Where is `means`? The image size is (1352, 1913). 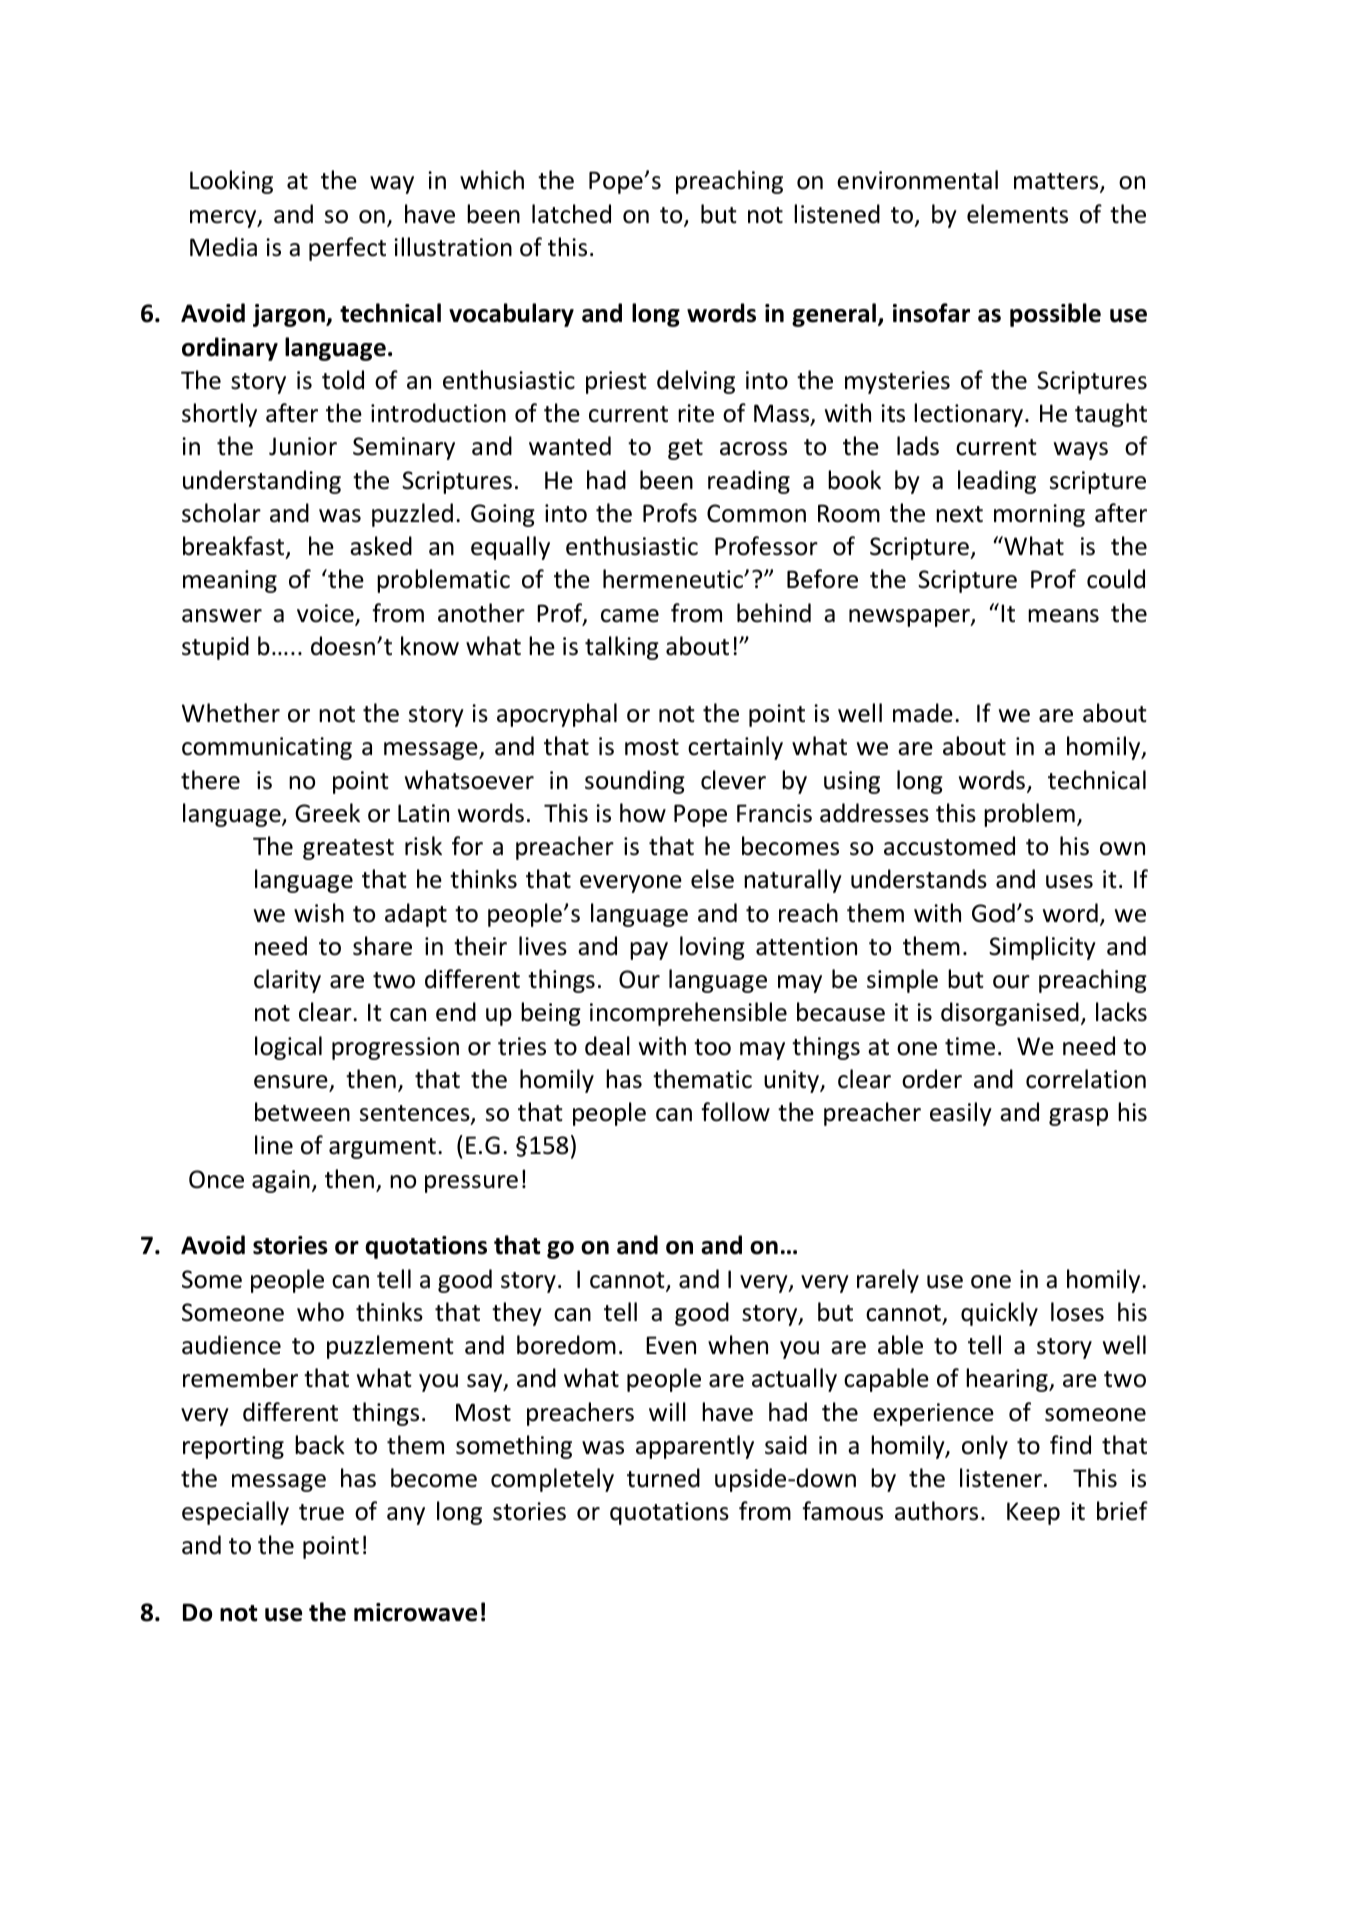
means is located at coordinates (1063, 616).
